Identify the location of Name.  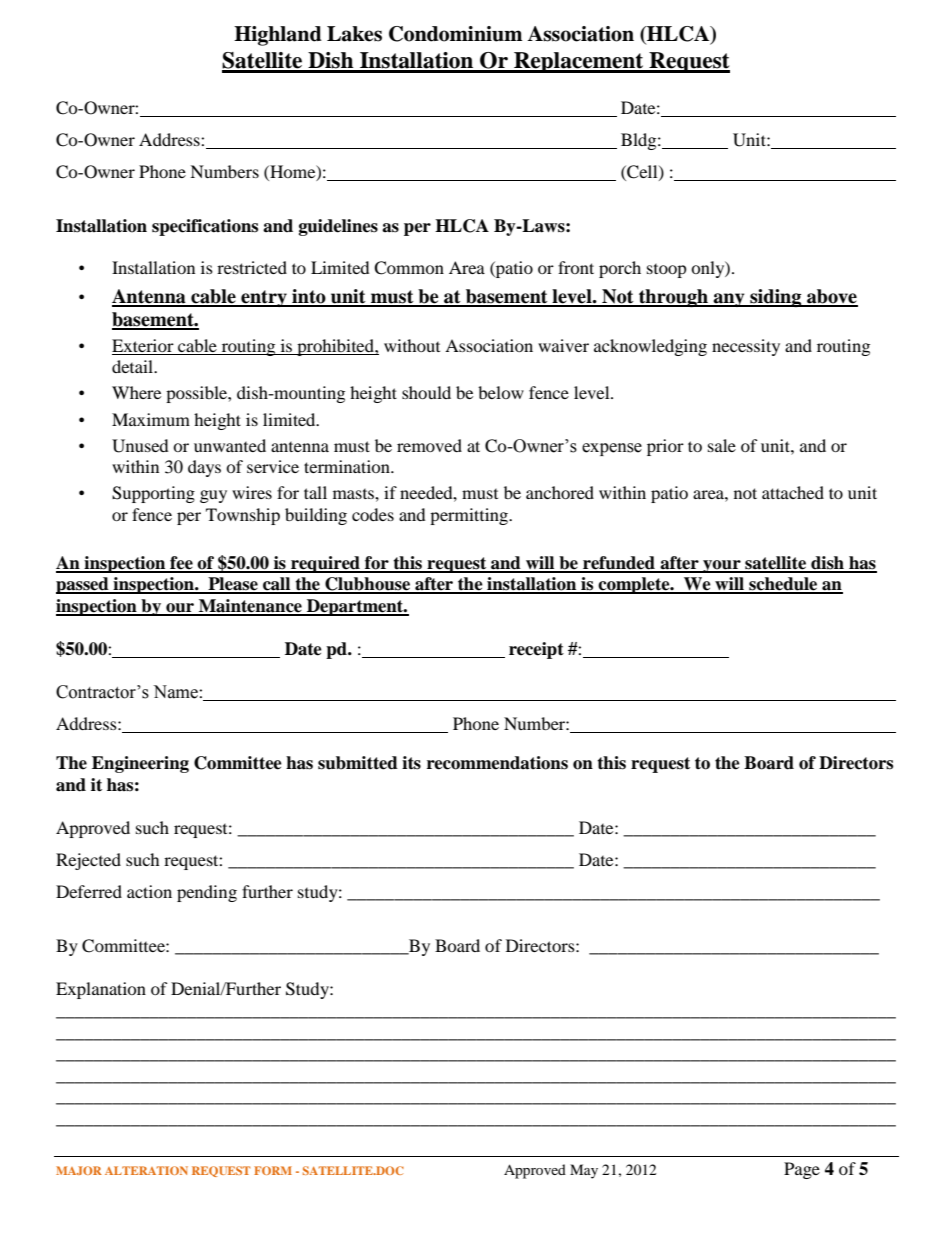
(176, 692).
